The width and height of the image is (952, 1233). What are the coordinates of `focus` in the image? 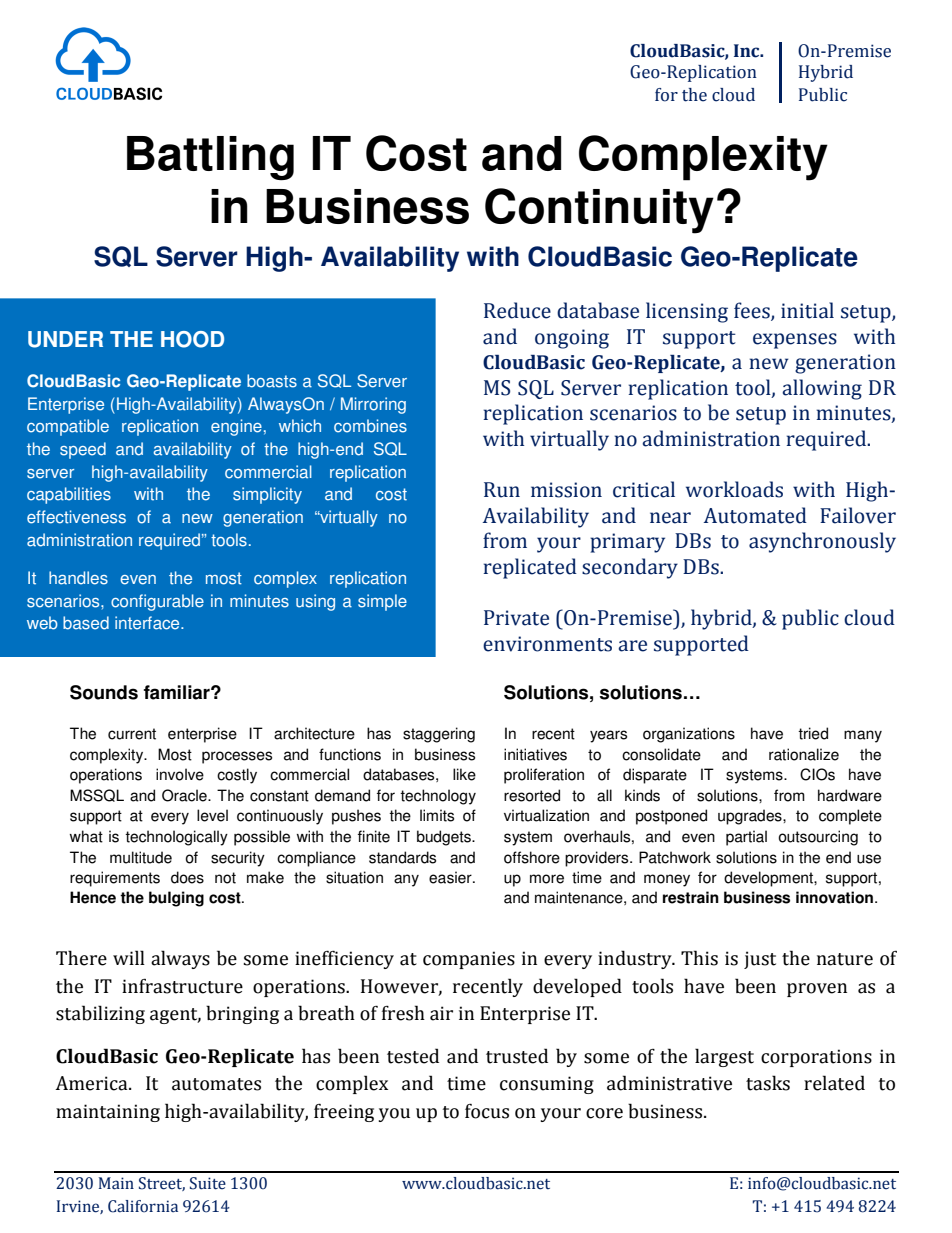 It's located at (487, 1111).
